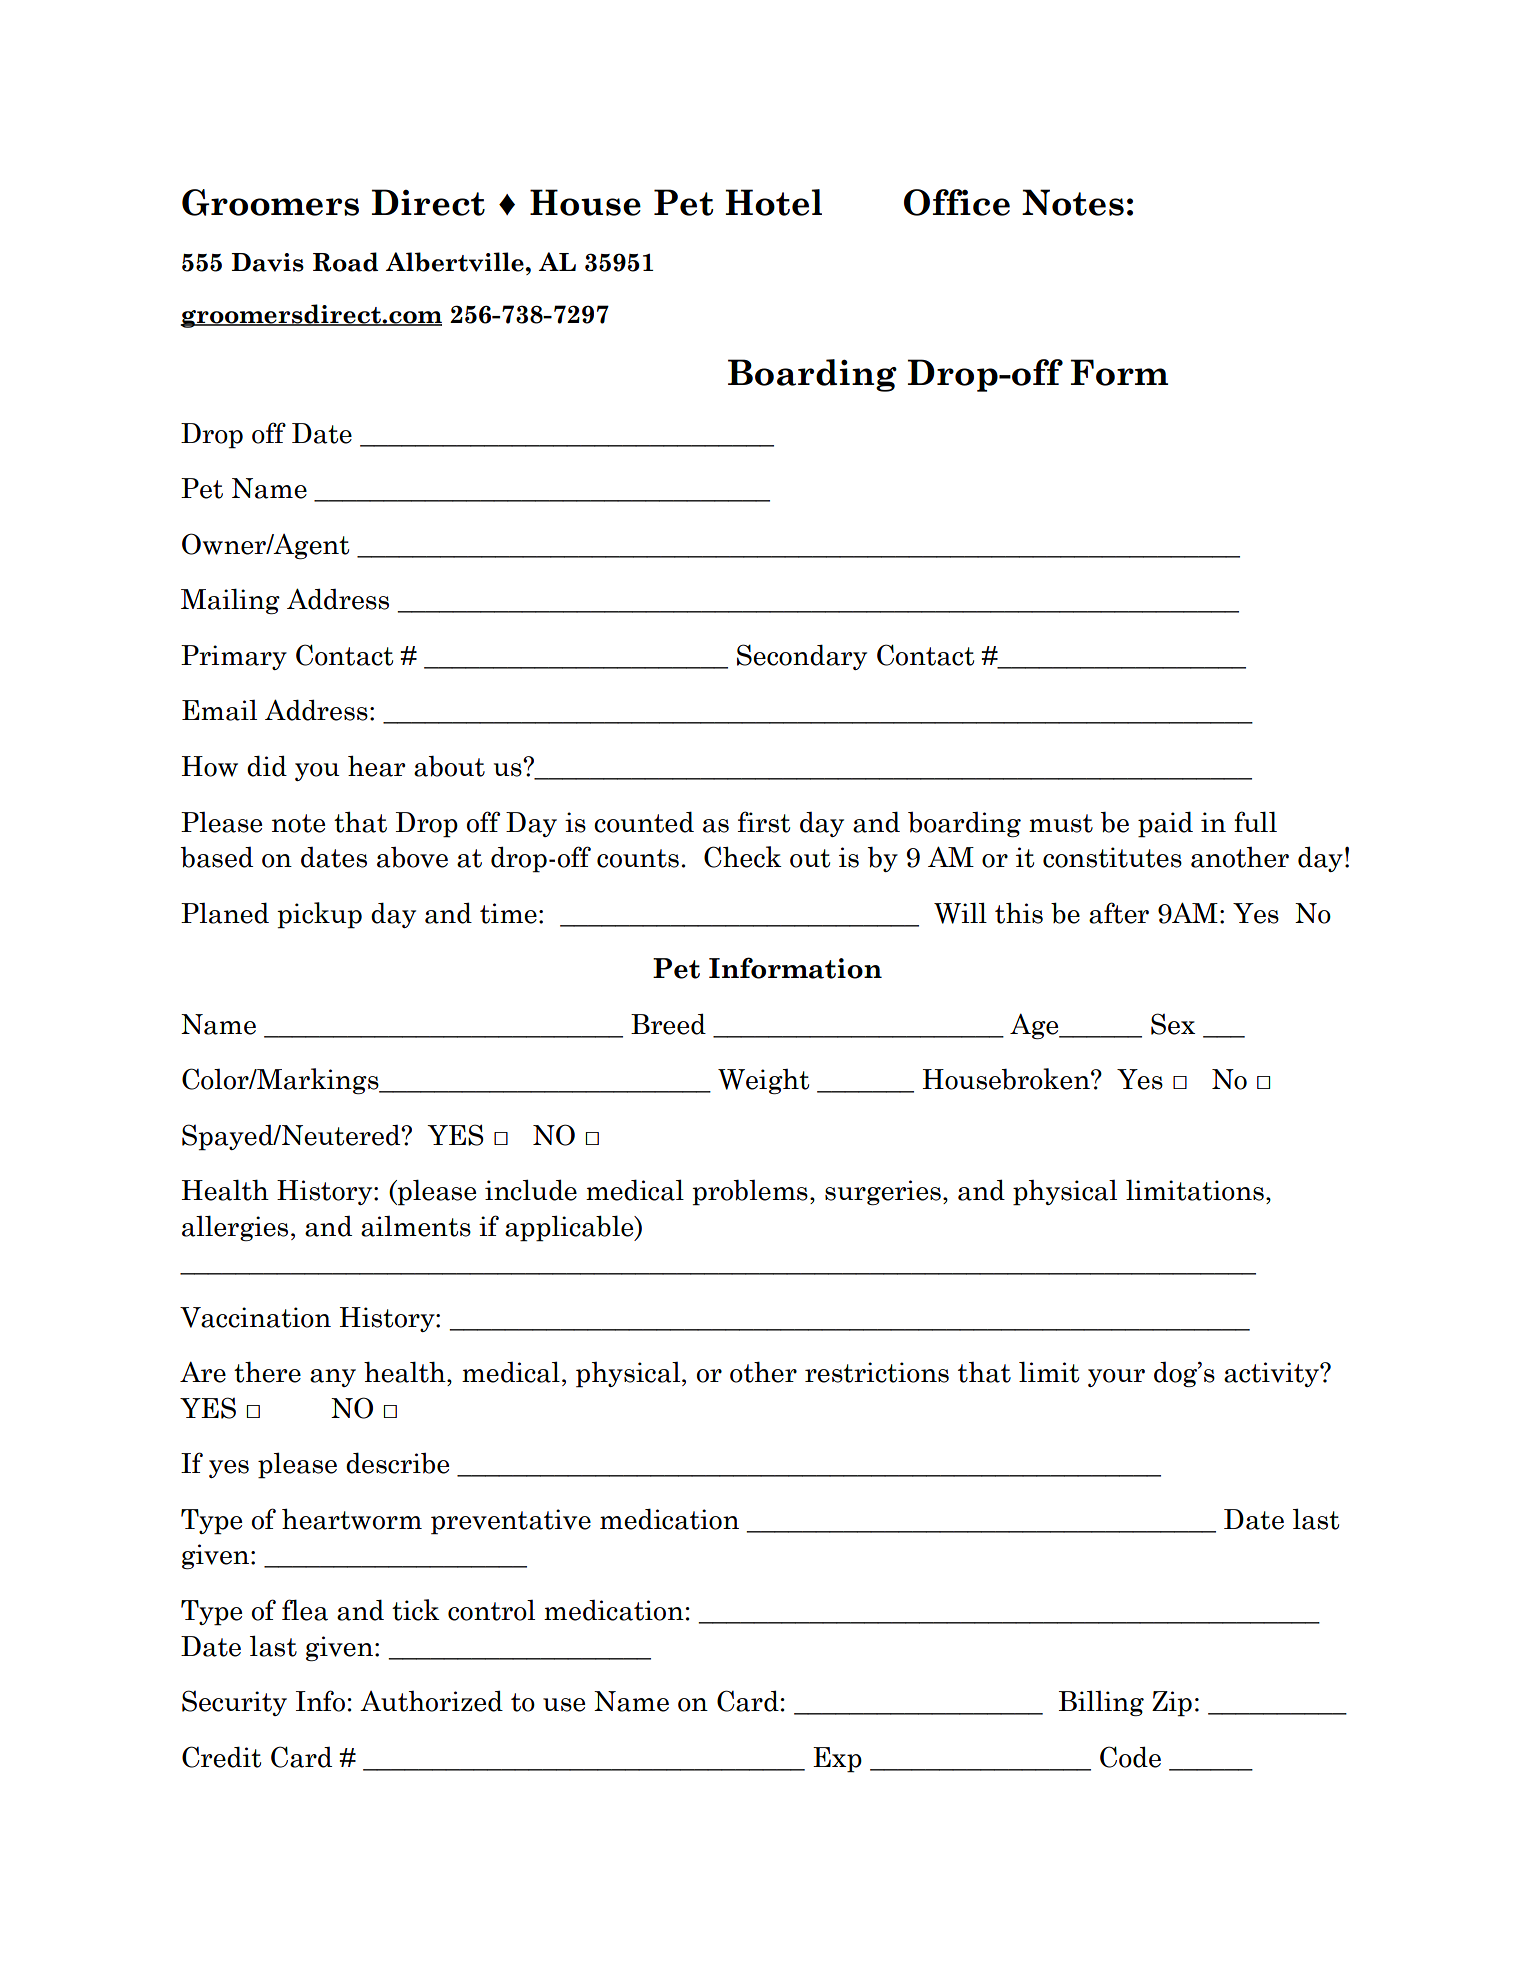  What do you see at coordinates (345, 262) in the screenshot?
I see `Road` at bounding box center [345, 262].
